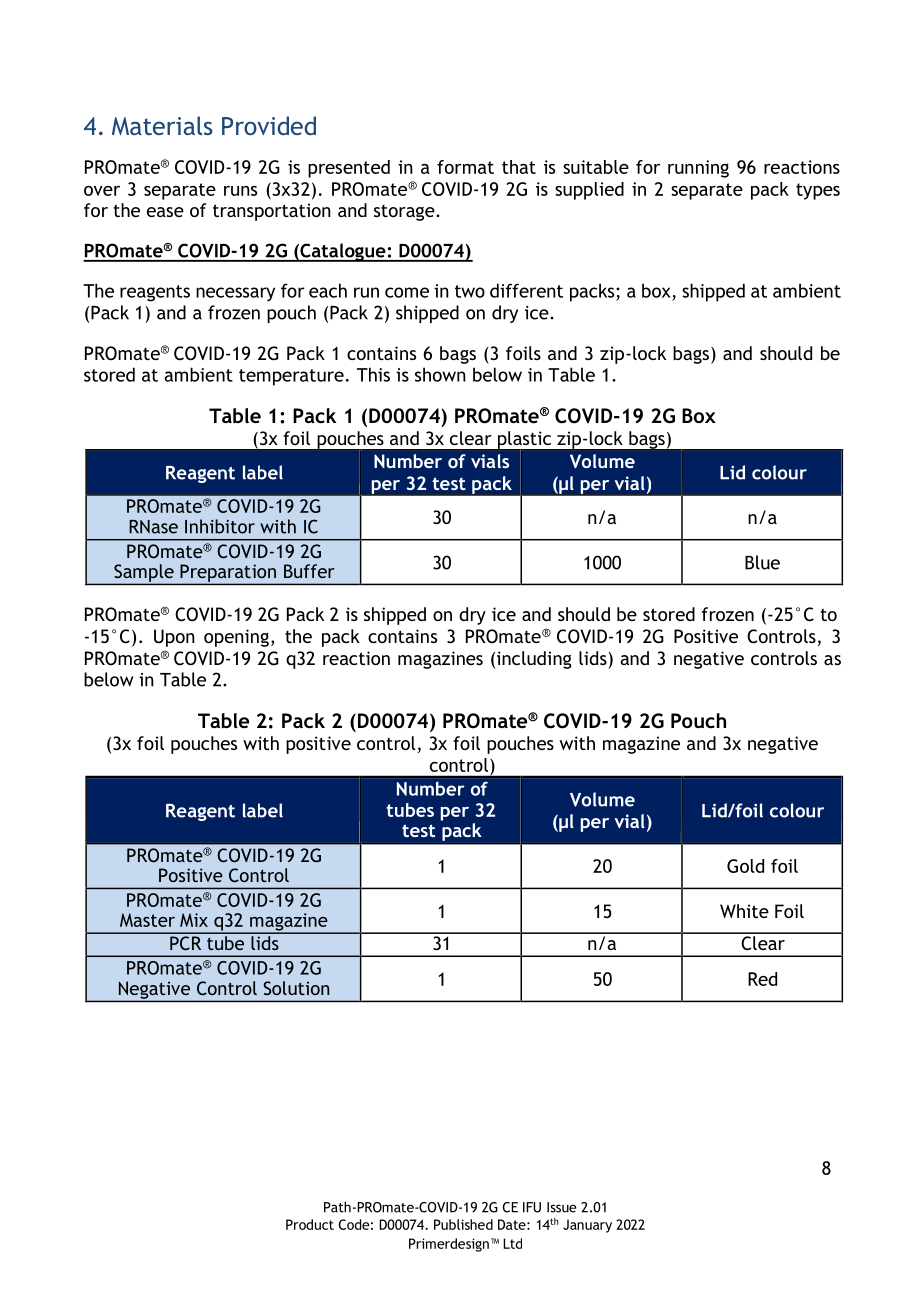 Image resolution: width=924 pixels, height=1308 pixels. I want to click on Solution, so click(296, 988).
